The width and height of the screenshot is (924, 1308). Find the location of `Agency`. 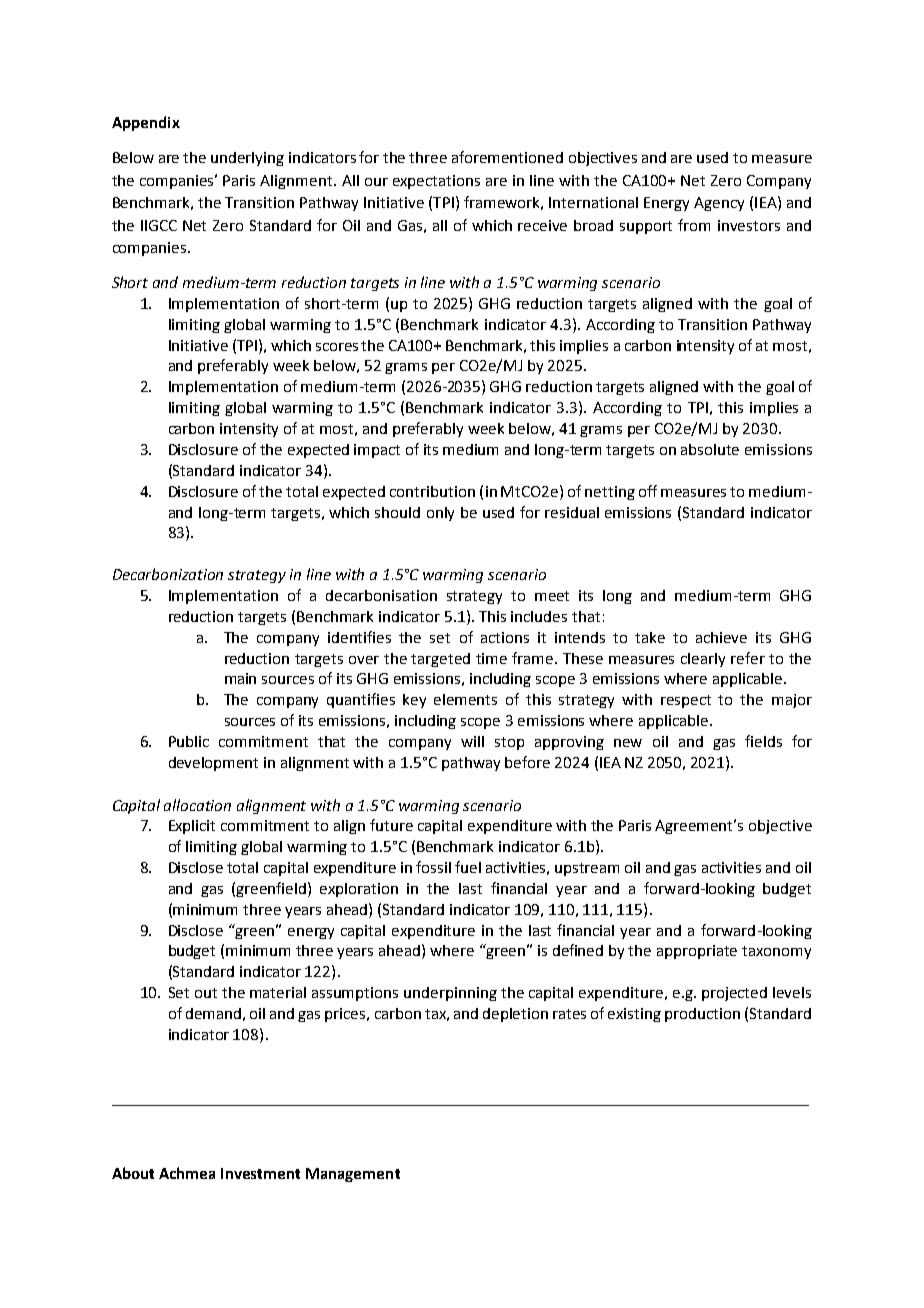

Agency is located at coordinates (719, 204).
